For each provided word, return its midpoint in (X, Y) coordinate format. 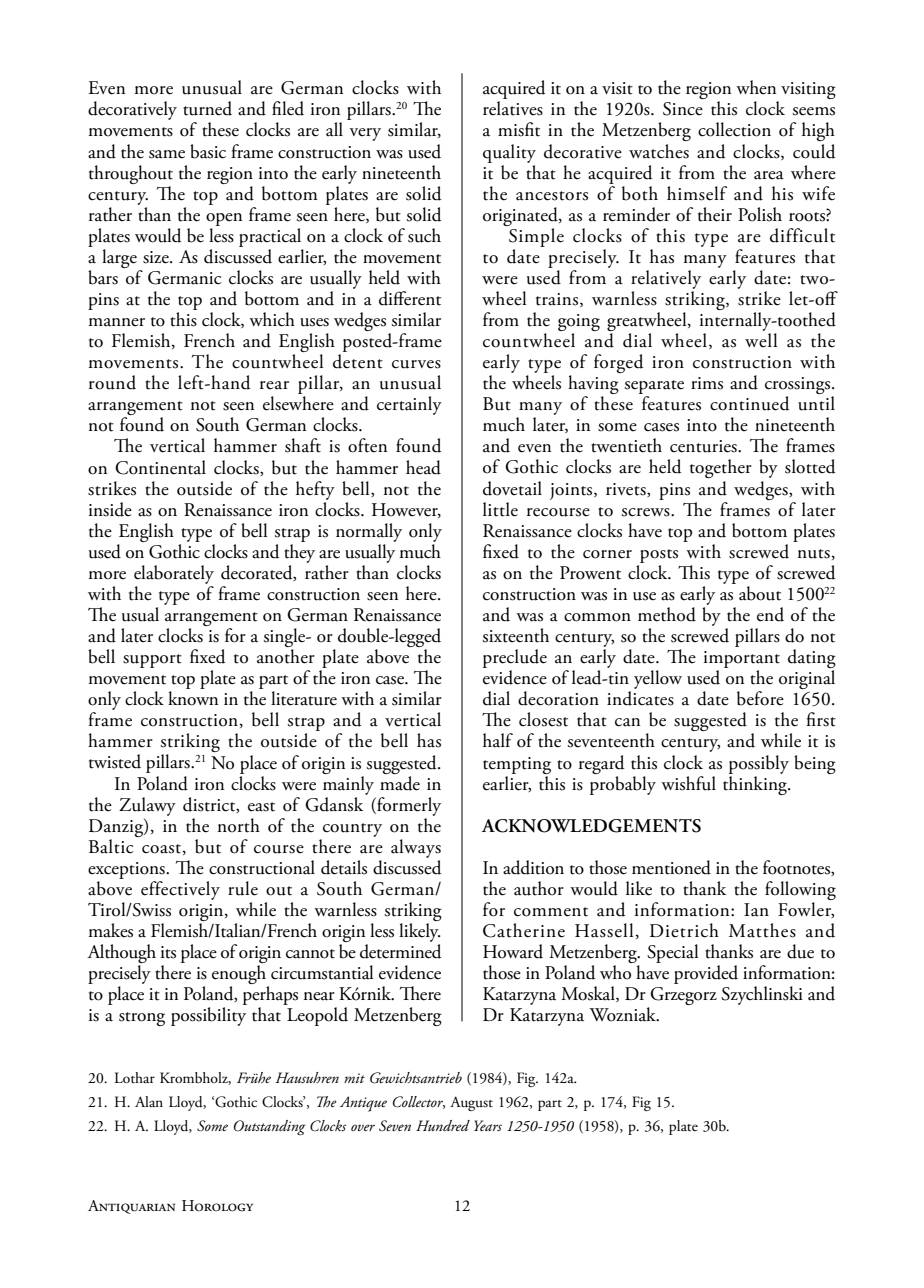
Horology (217, 1206)
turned (207, 108)
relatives (513, 108)
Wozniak (623, 1014)
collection (734, 129)
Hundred (443, 1125)
